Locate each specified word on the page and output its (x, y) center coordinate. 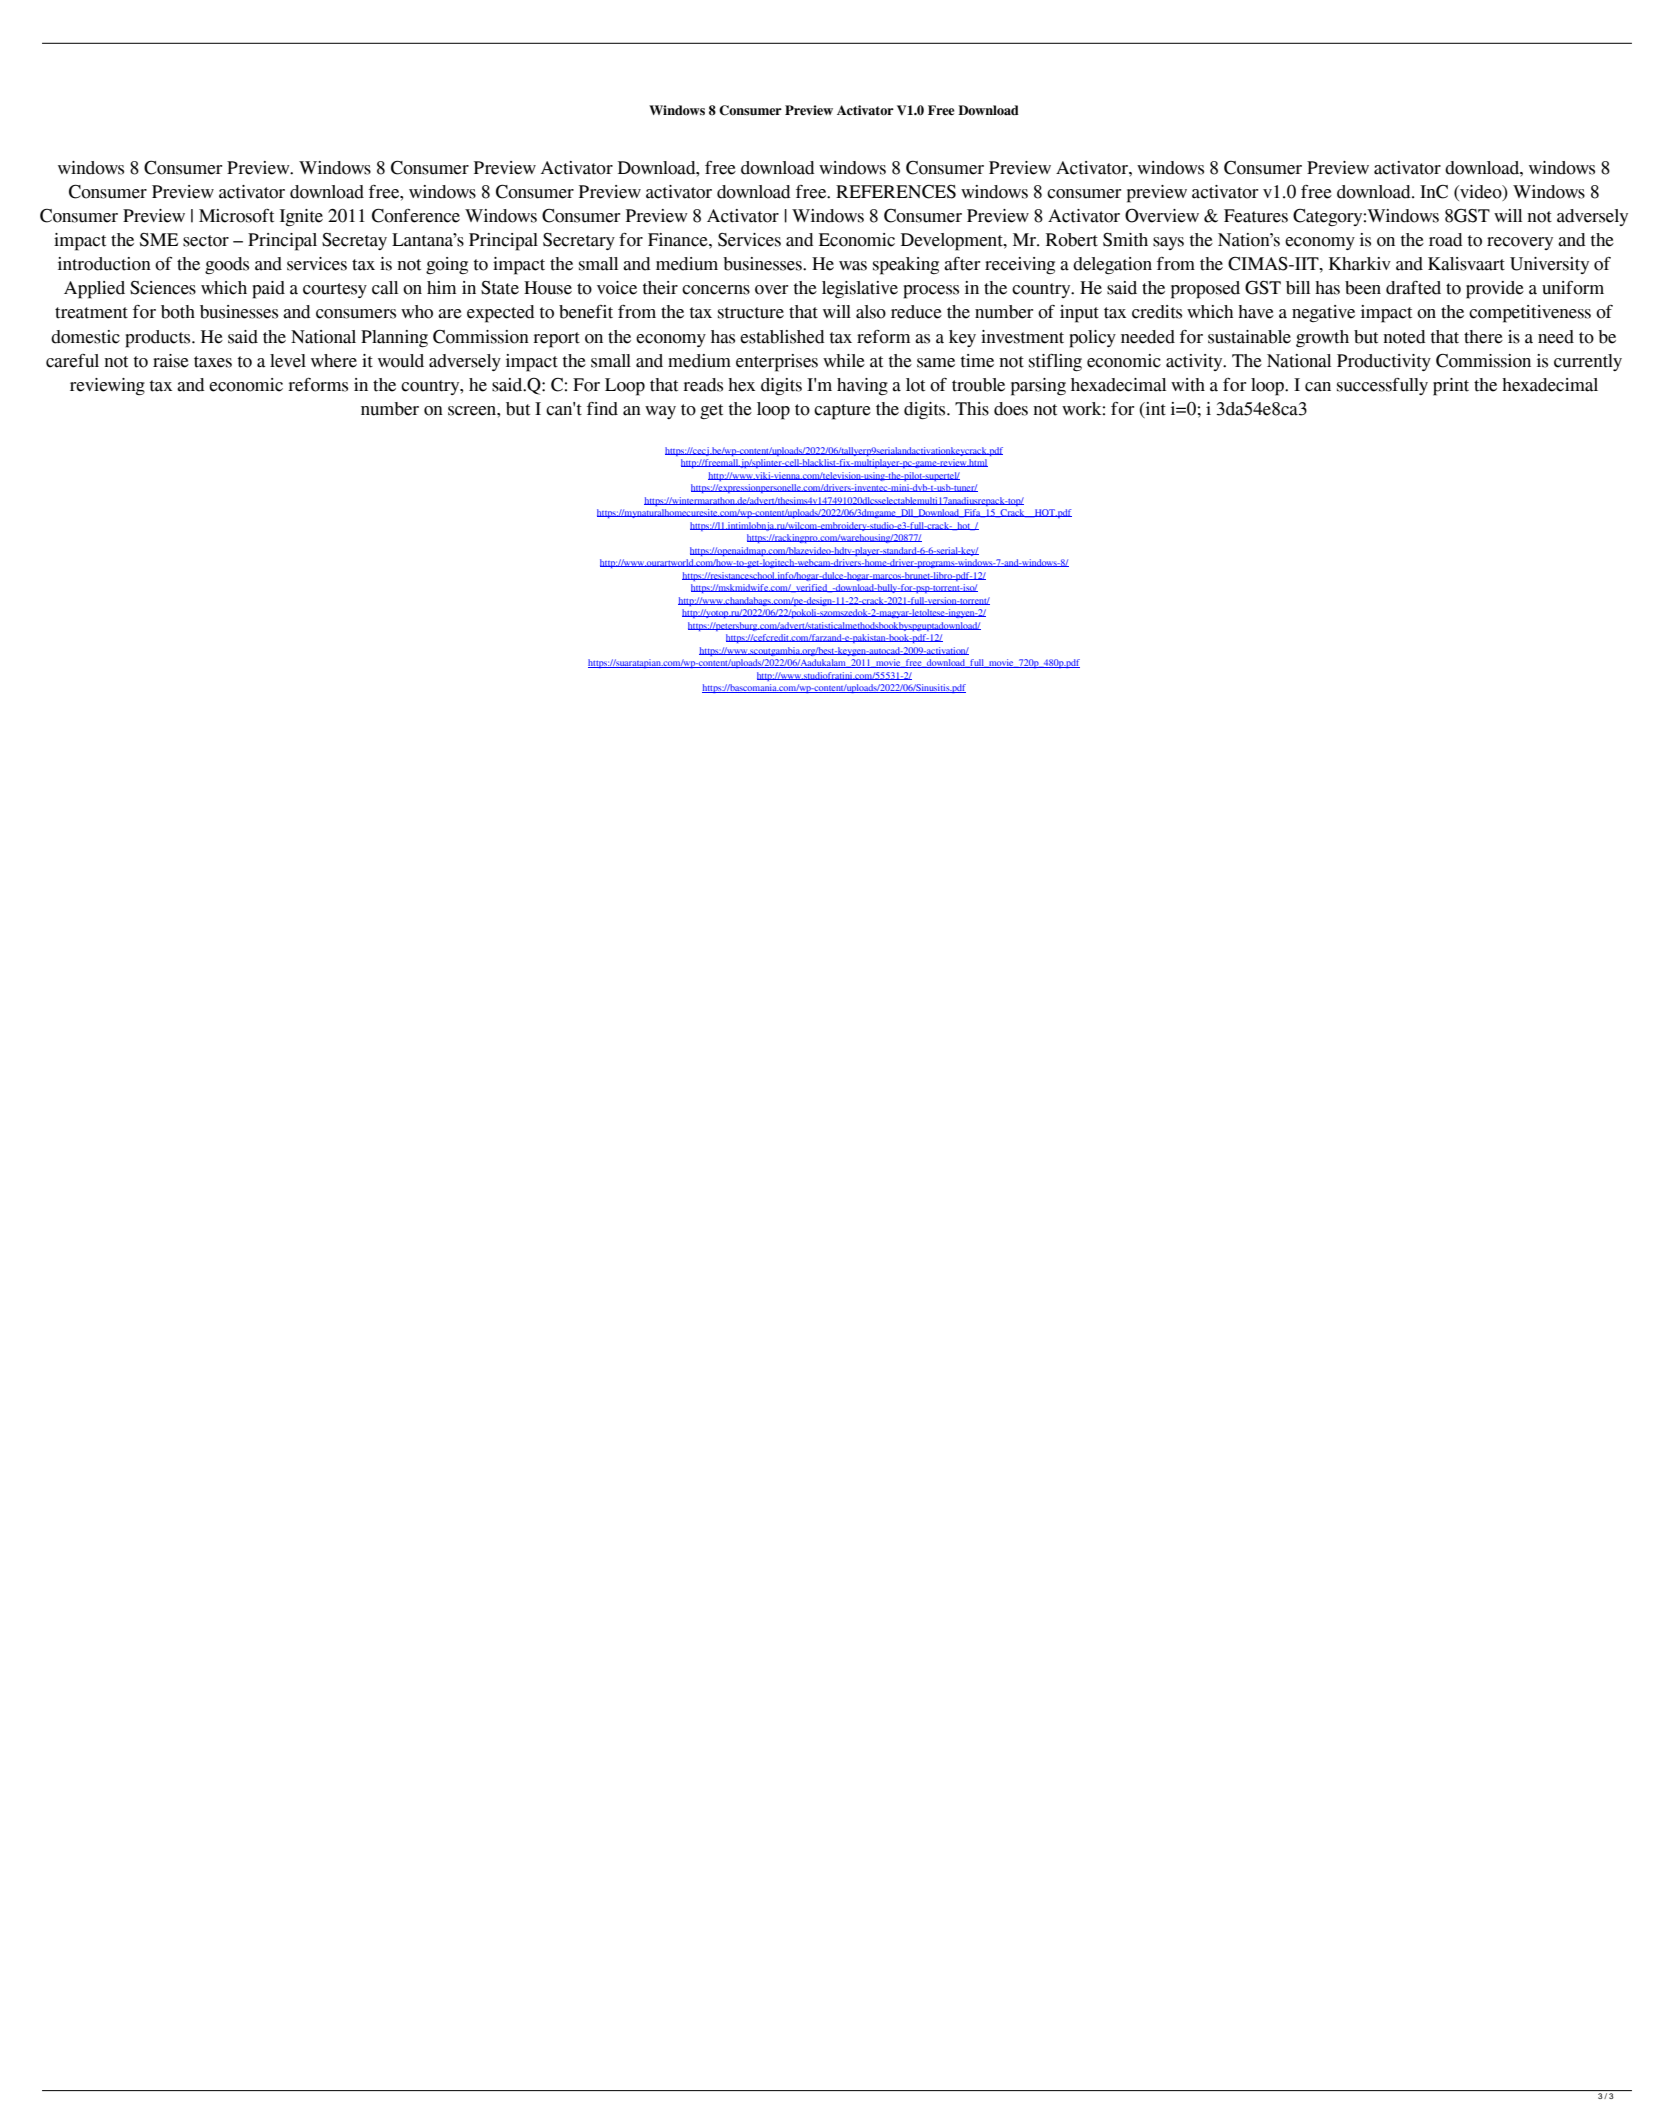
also (871, 312)
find (602, 409)
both (178, 312)
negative (1323, 313)
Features (1256, 216)
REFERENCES (896, 192)
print (1451, 387)
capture (842, 412)
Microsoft (236, 216)
